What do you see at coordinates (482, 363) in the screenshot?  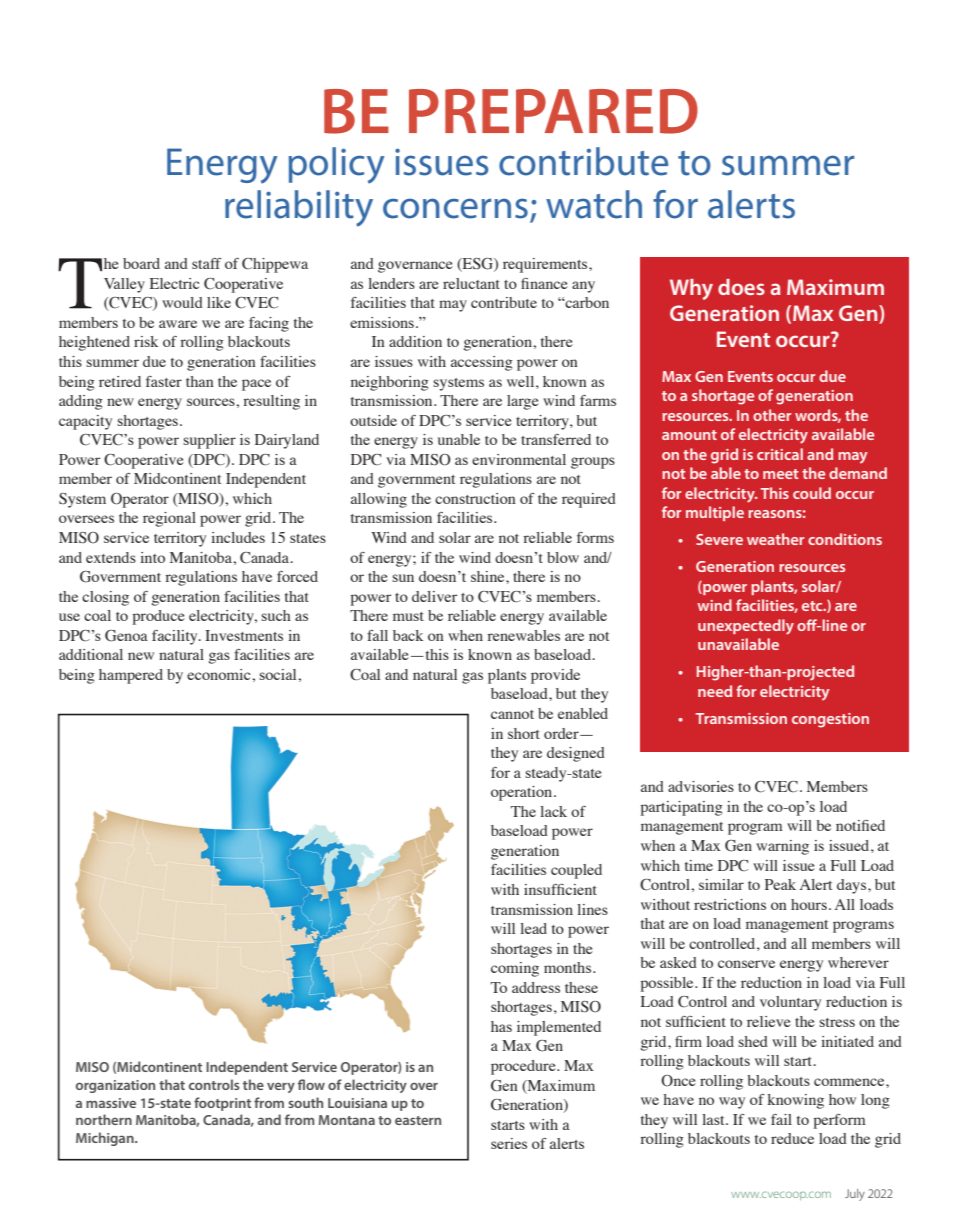 I see `accessing` at bounding box center [482, 363].
